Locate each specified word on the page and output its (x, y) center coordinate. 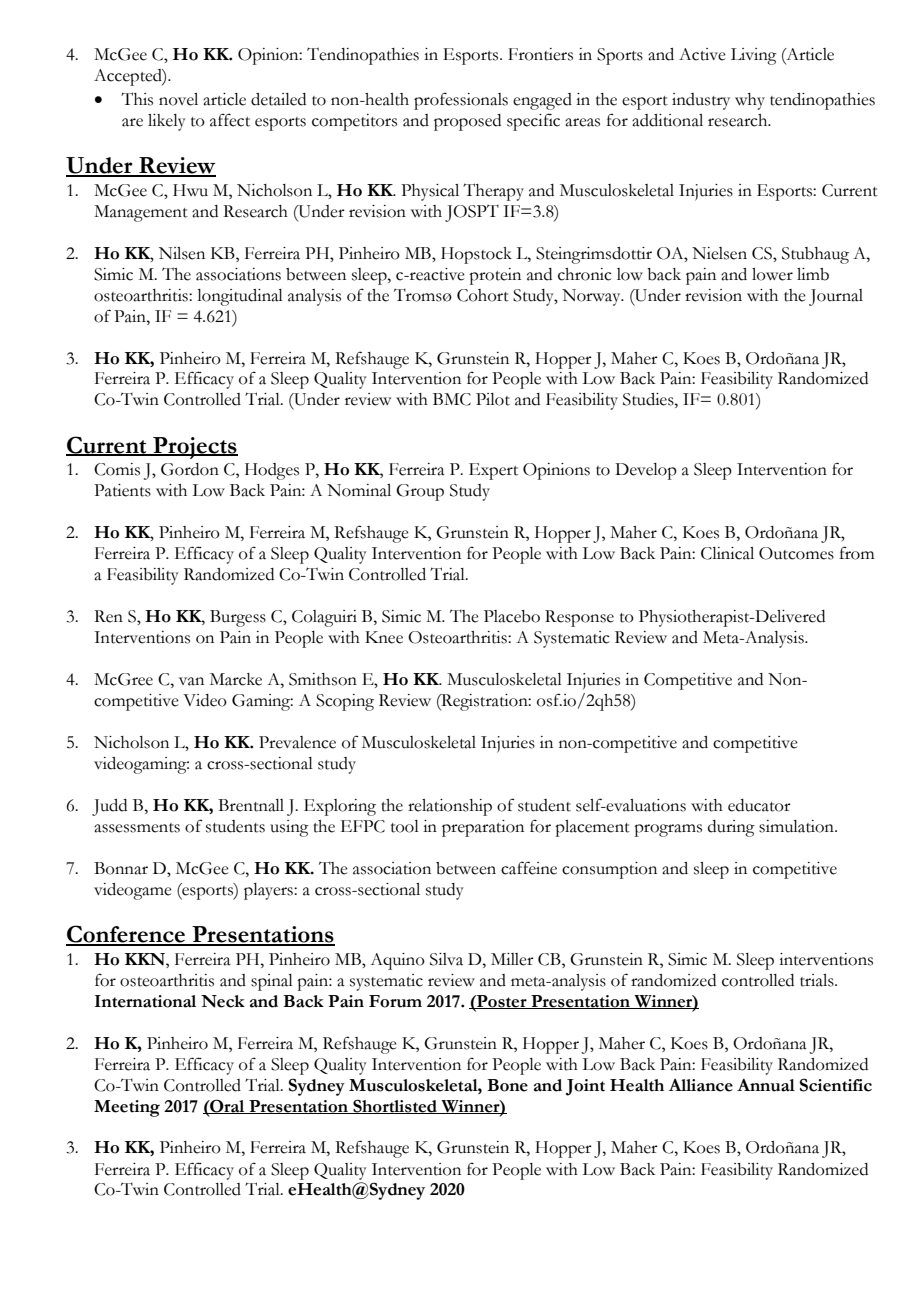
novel (178, 99)
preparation (483, 828)
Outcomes (796, 553)
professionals (461, 101)
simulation (797, 826)
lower (772, 274)
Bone (507, 1085)
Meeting (127, 1108)
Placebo (512, 616)
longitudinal (240, 297)
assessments (137, 828)
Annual (766, 1085)
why (750, 101)
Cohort (483, 295)
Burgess (238, 618)
